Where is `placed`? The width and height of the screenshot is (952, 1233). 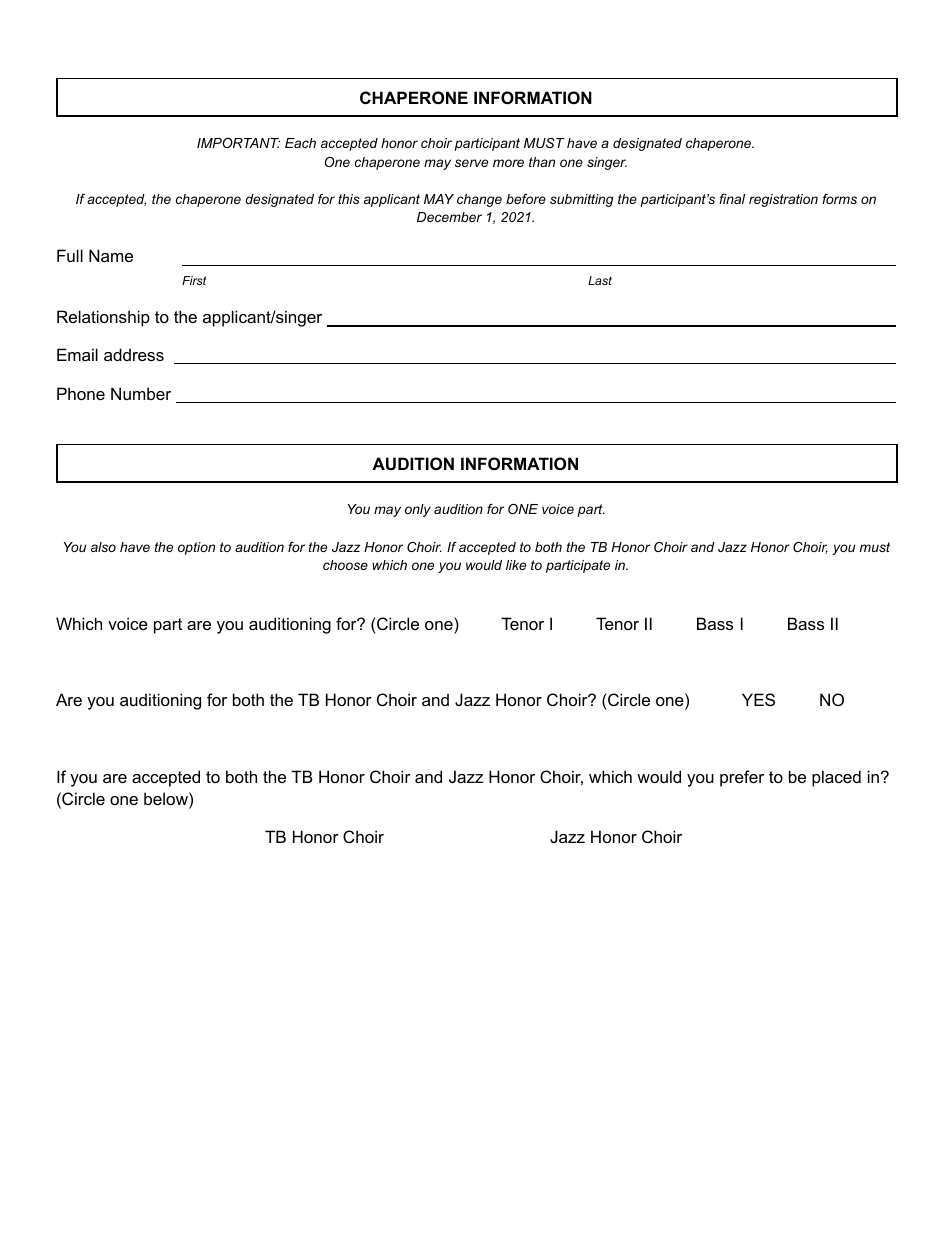
placed is located at coordinates (836, 778).
